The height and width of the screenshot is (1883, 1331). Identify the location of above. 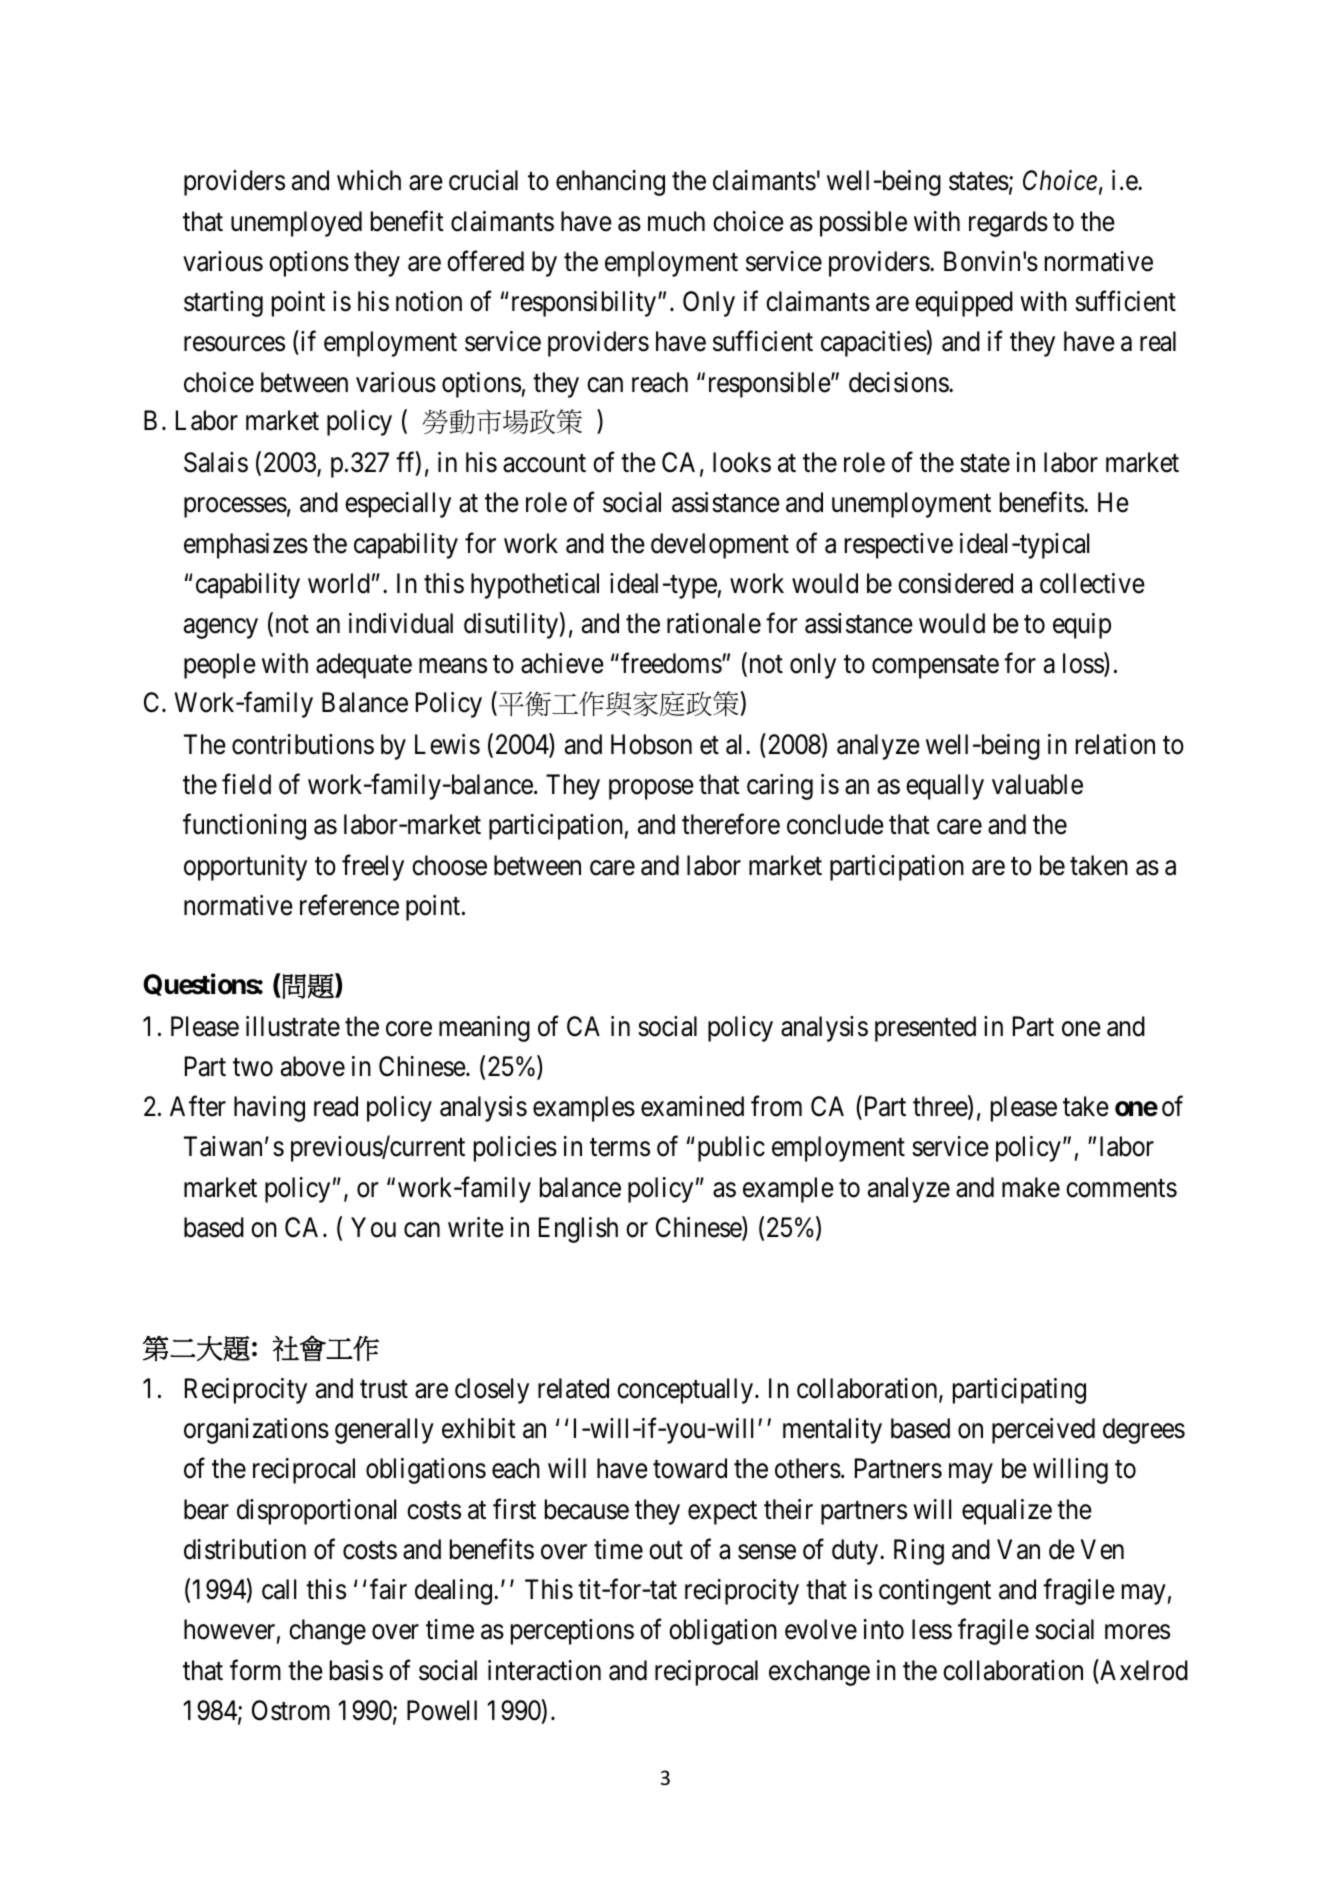
(313, 1066).
